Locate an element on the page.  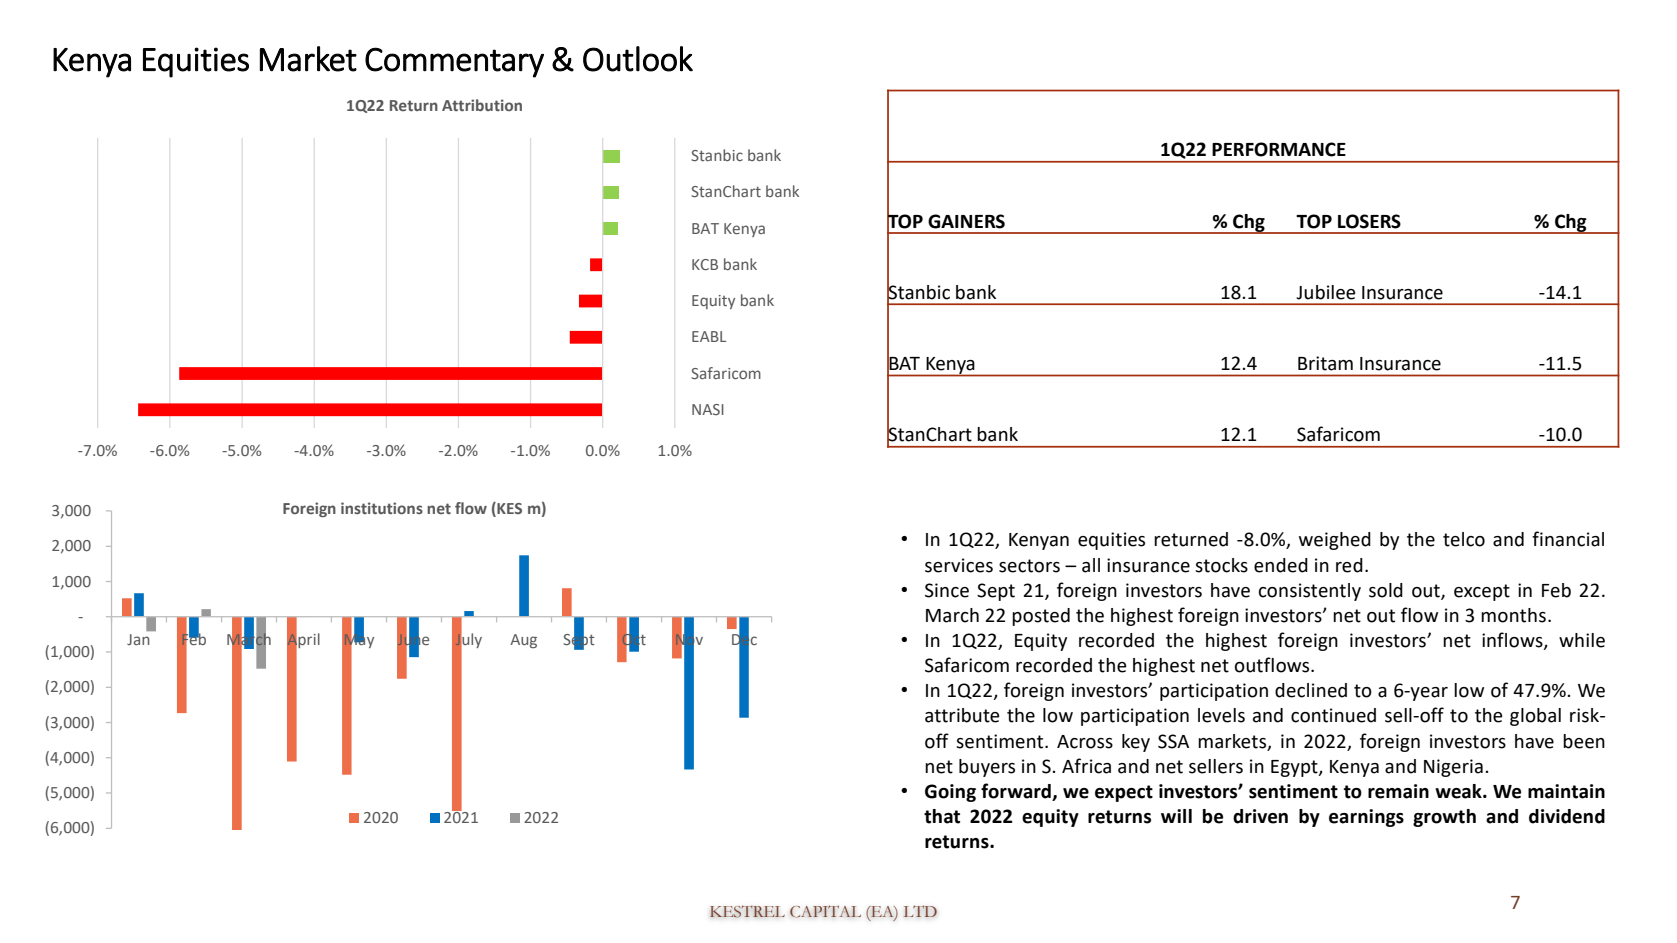
PERFORMANCE is located at coordinates (1279, 149).
